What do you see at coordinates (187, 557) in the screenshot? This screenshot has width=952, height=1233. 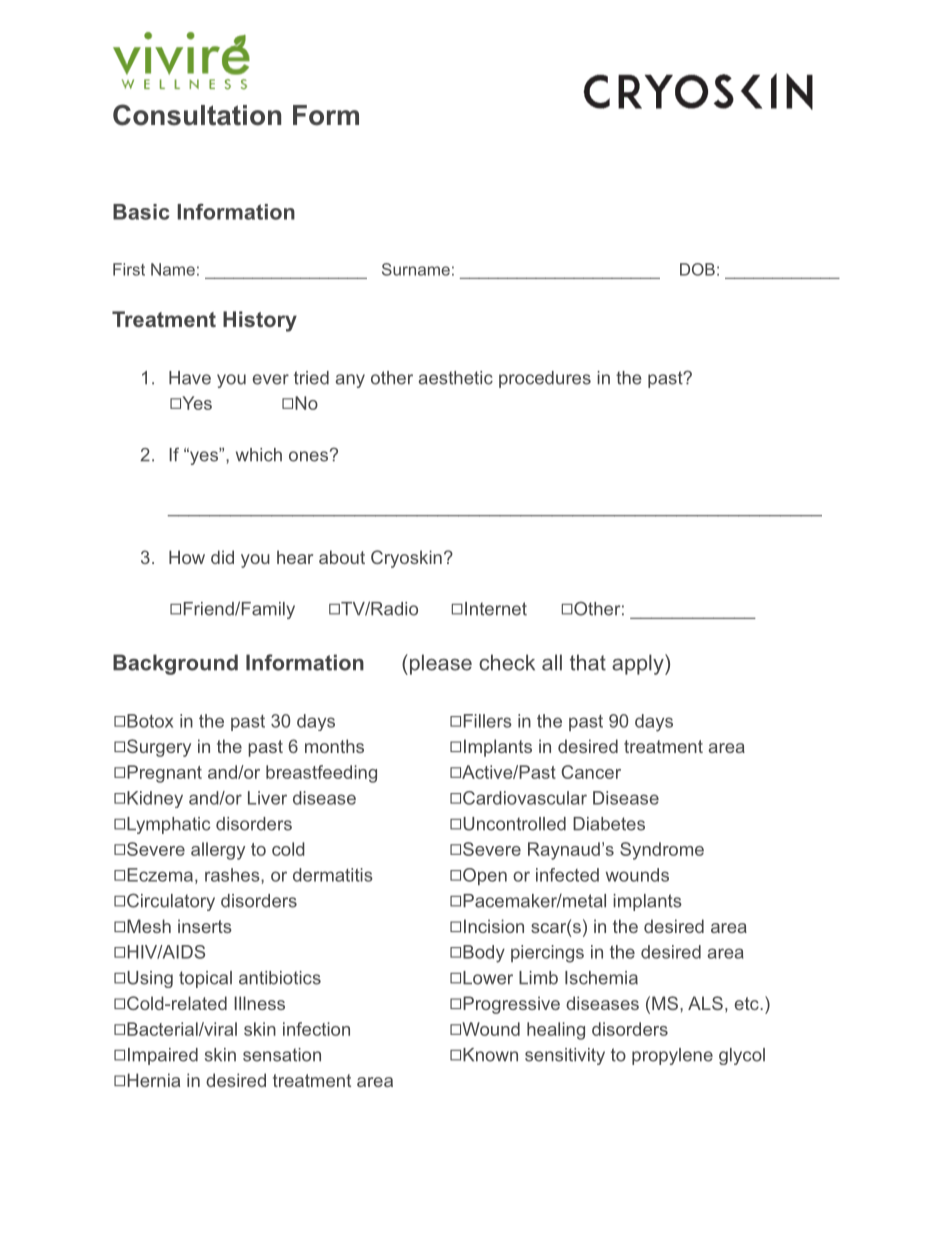 I see `How` at bounding box center [187, 557].
